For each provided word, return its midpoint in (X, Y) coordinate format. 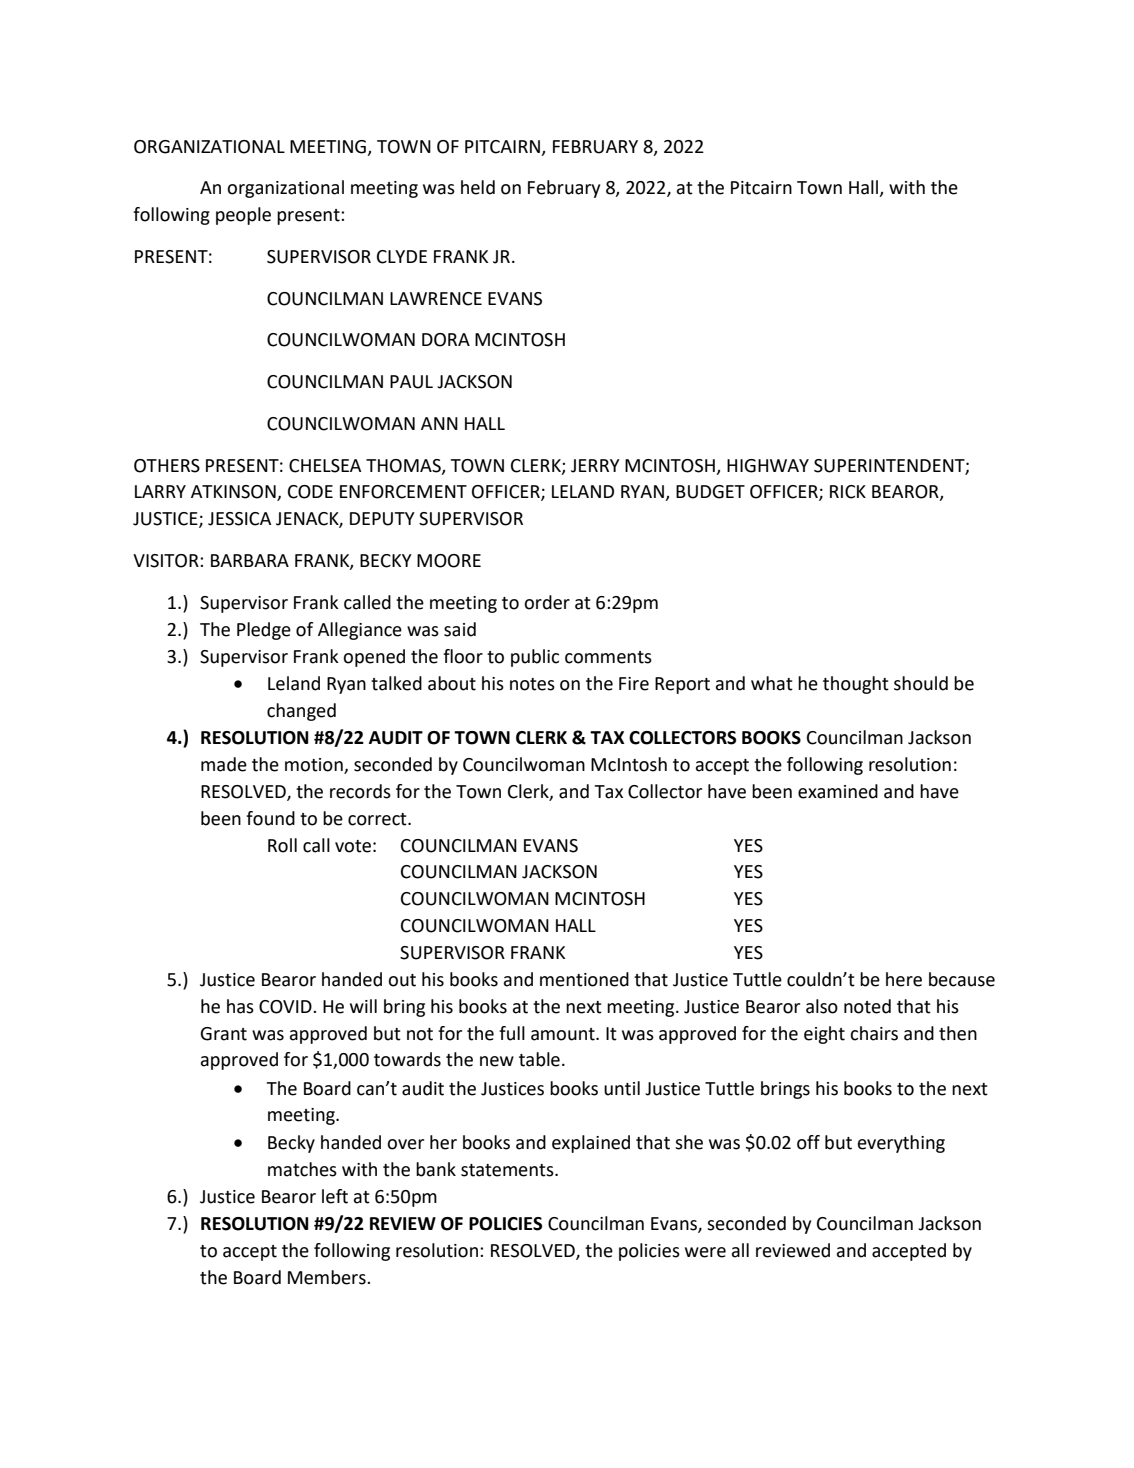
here (904, 979)
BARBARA (250, 560)
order (547, 602)
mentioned (584, 979)
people (243, 216)
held (478, 187)
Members (328, 1277)
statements (508, 1170)
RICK (848, 492)
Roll (282, 845)
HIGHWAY (768, 466)
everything (901, 1144)
